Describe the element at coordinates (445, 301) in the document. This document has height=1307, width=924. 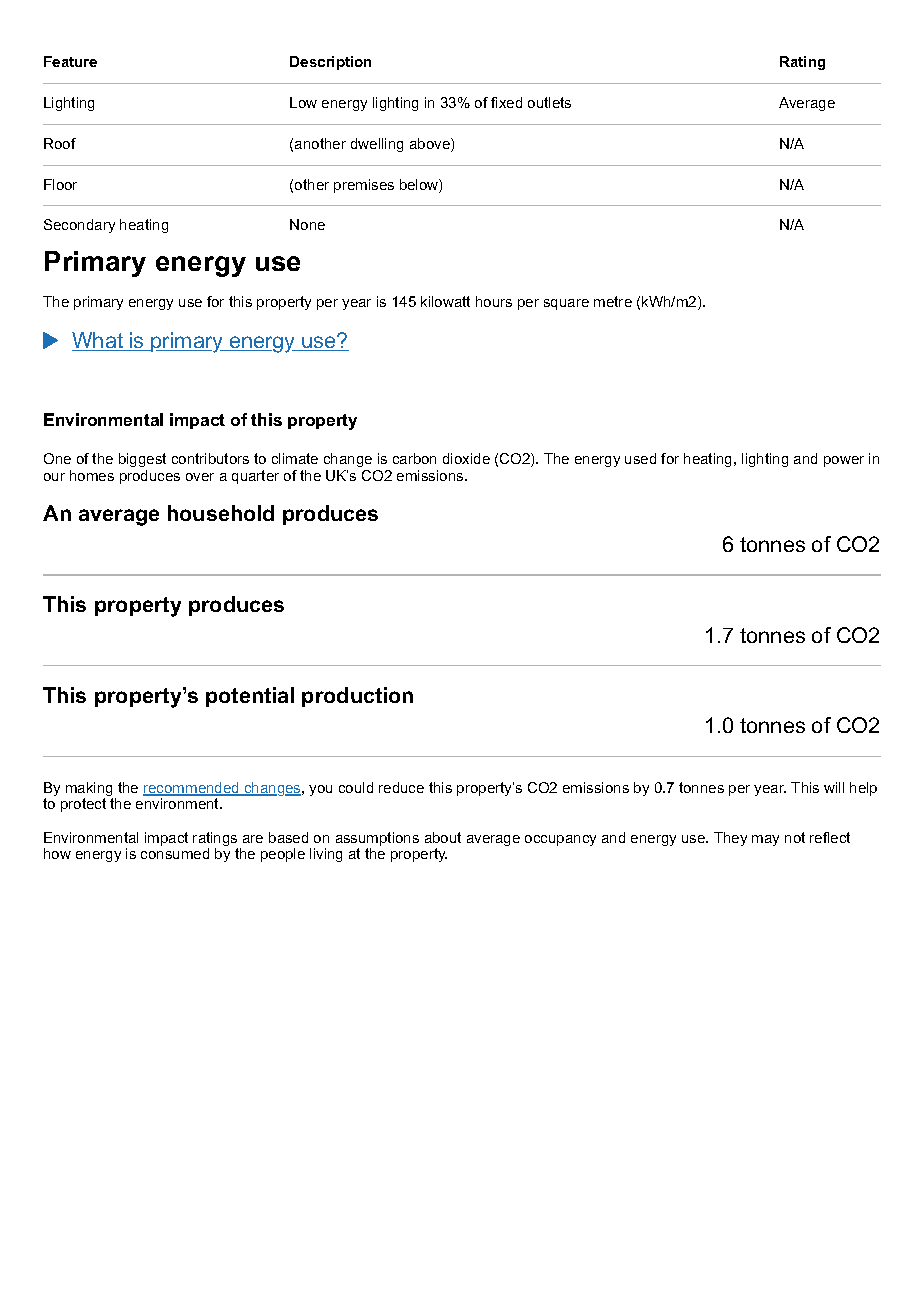
I see `kilowatt` at that location.
